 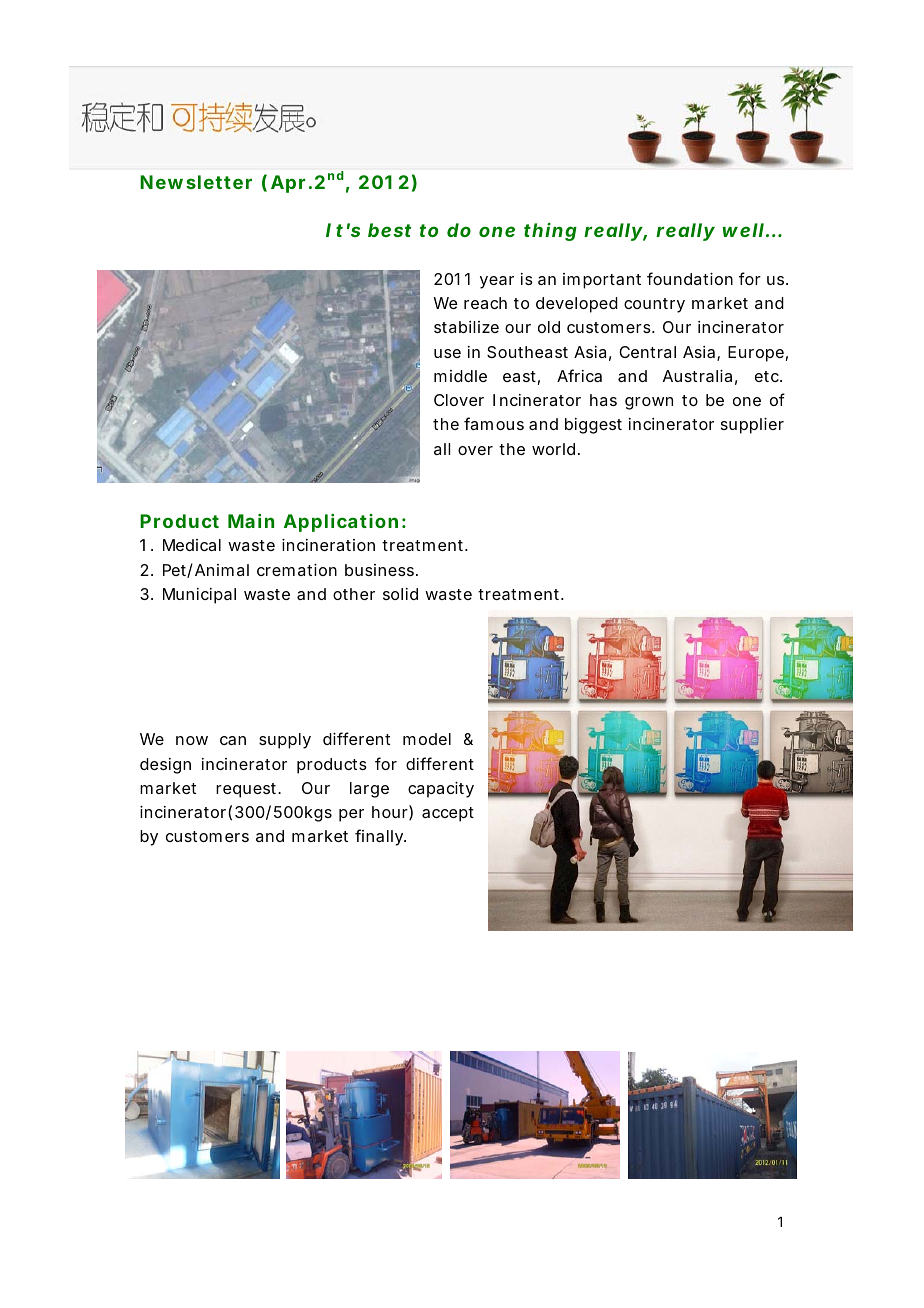 I want to click on foundation, so click(x=690, y=278).
